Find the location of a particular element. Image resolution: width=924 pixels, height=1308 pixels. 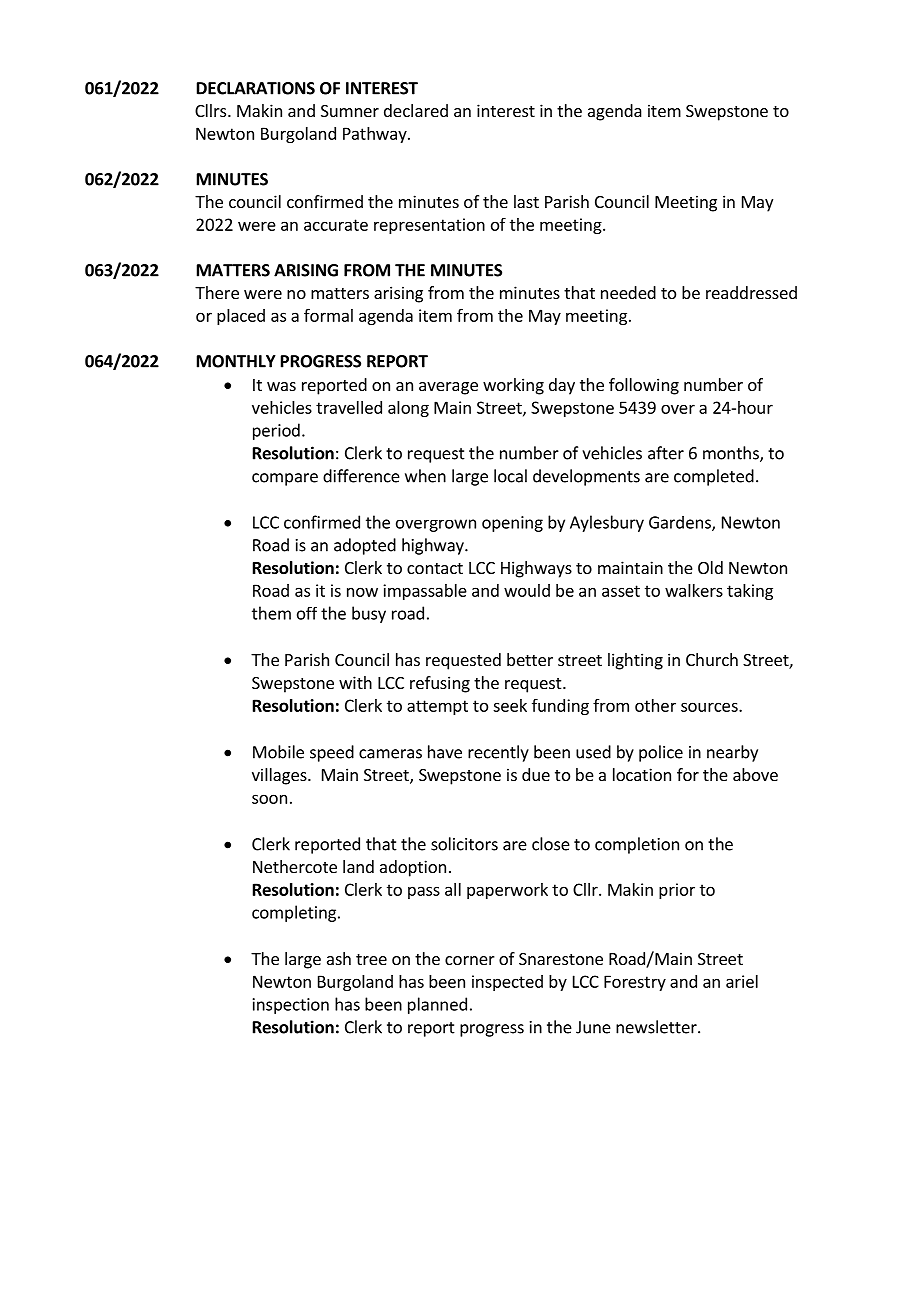

period is located at coordinates (276, 431).
